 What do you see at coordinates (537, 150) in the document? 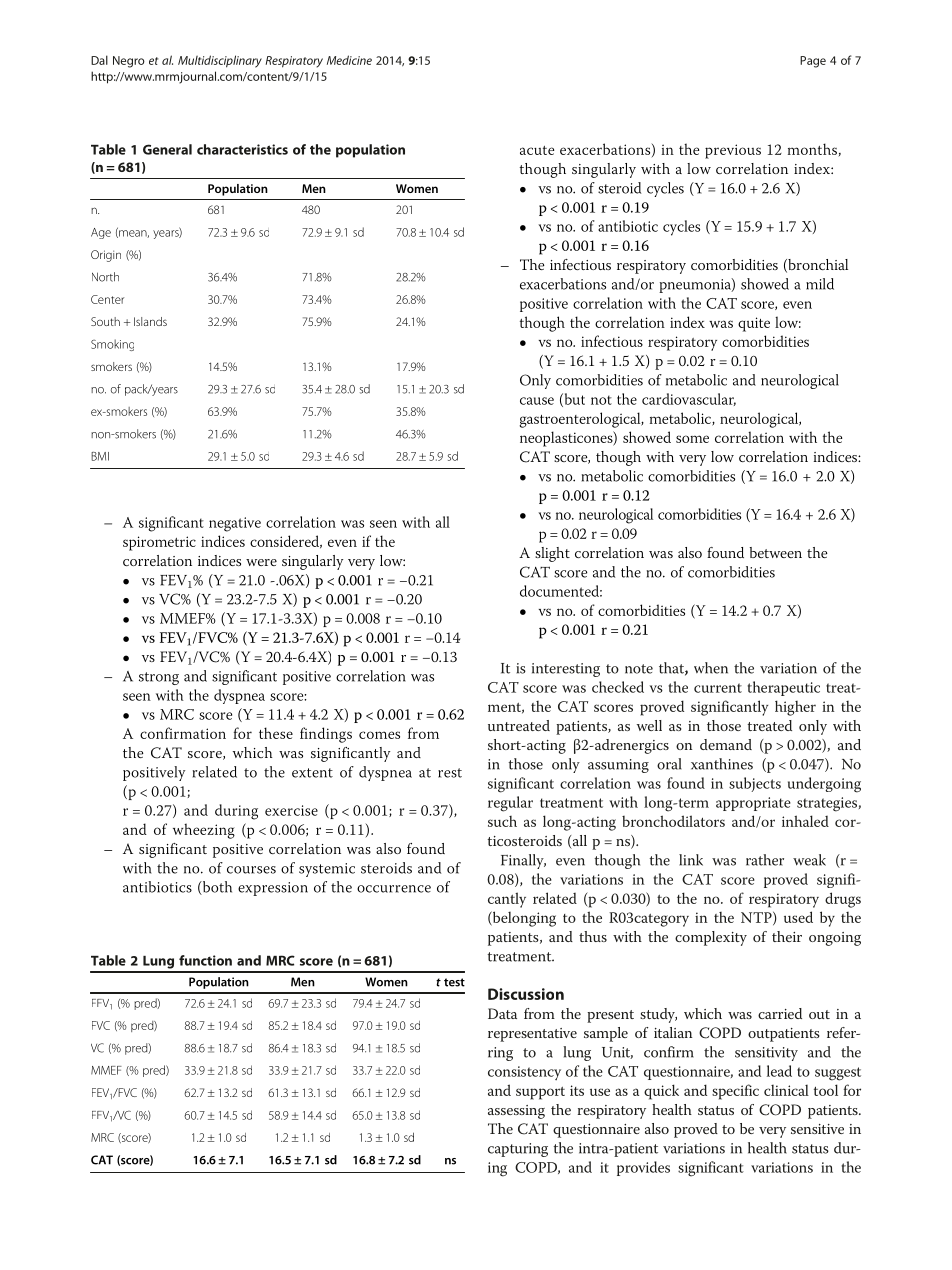
I see `acute` at bounding box center [537, 150].
